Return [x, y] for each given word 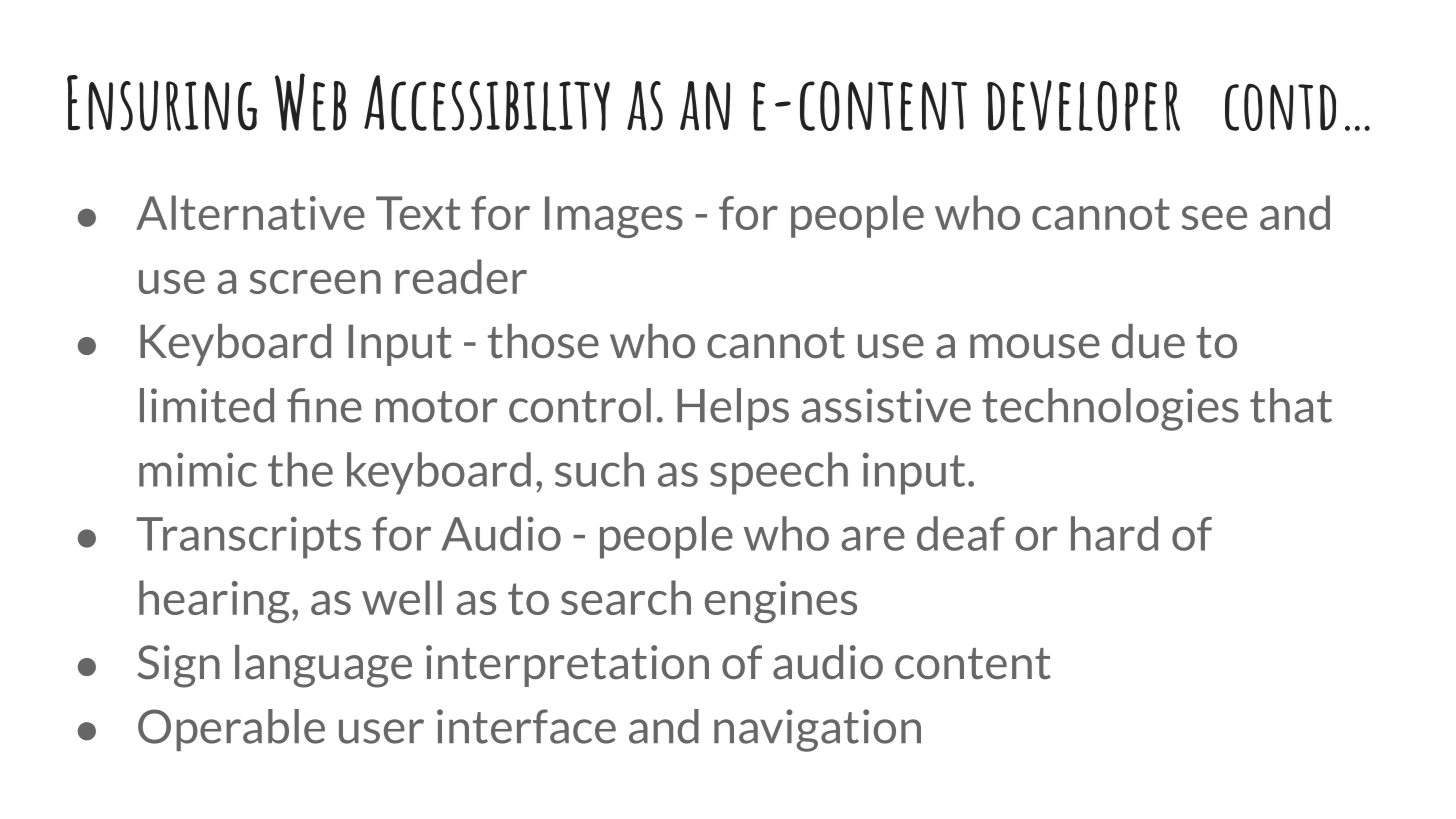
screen [315, 282]
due [1148, 341]
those [543, 341]
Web [310, 102]
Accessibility [487, 103]
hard [1114, 533]
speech [779, 473]
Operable [231, 730]
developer [1083, 105]
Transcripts [248, 537]
